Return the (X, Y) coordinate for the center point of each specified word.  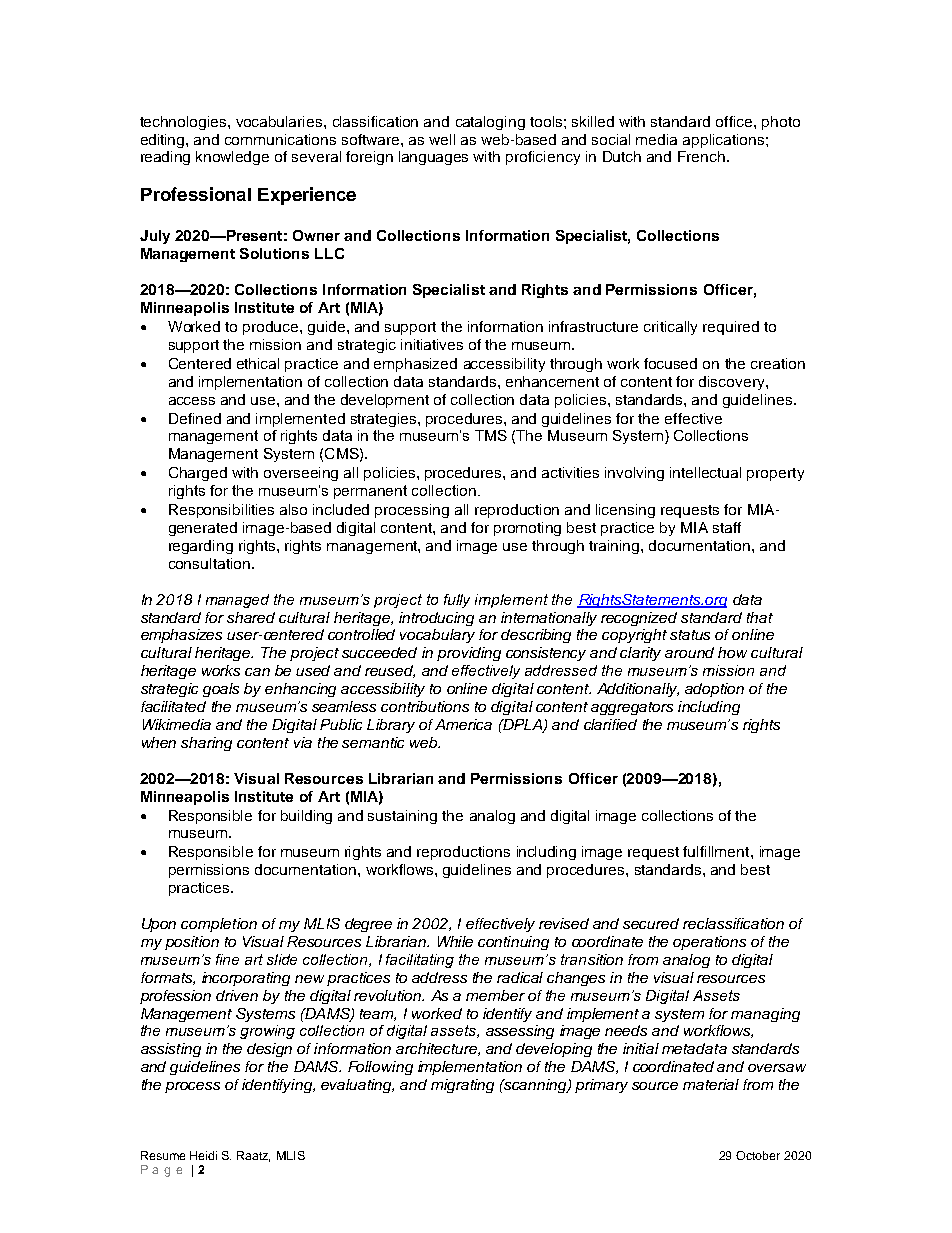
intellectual (705, 472)
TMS (491, 435)
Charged (198, 474)
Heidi (203, 1155)
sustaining (402, 817)
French (701, 156)
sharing (206, 744)
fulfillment (717, 851)
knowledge (232, 158)
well (442, 139)
